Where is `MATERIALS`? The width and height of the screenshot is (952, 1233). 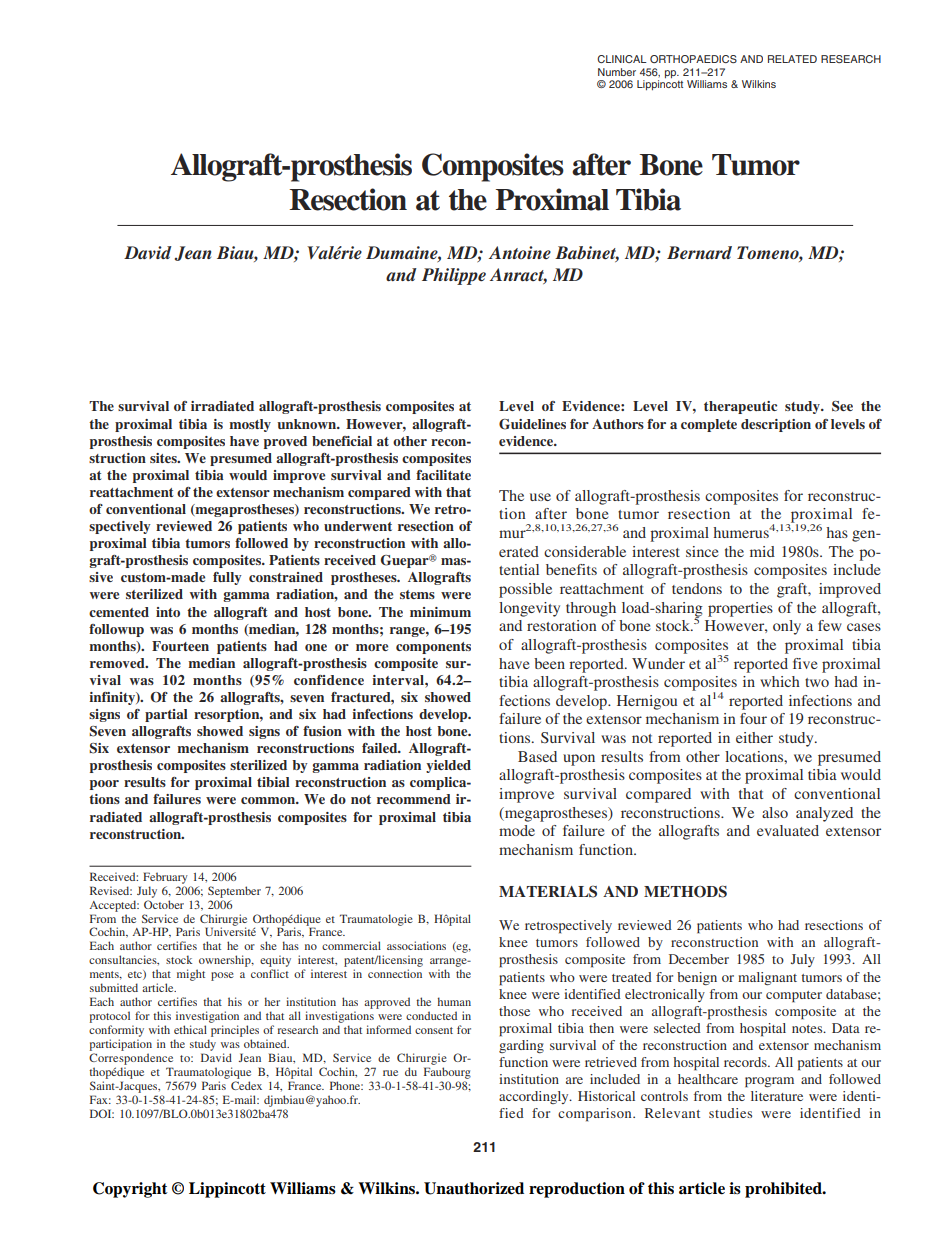
MATERIALS is located at coordinates (548, 891).
